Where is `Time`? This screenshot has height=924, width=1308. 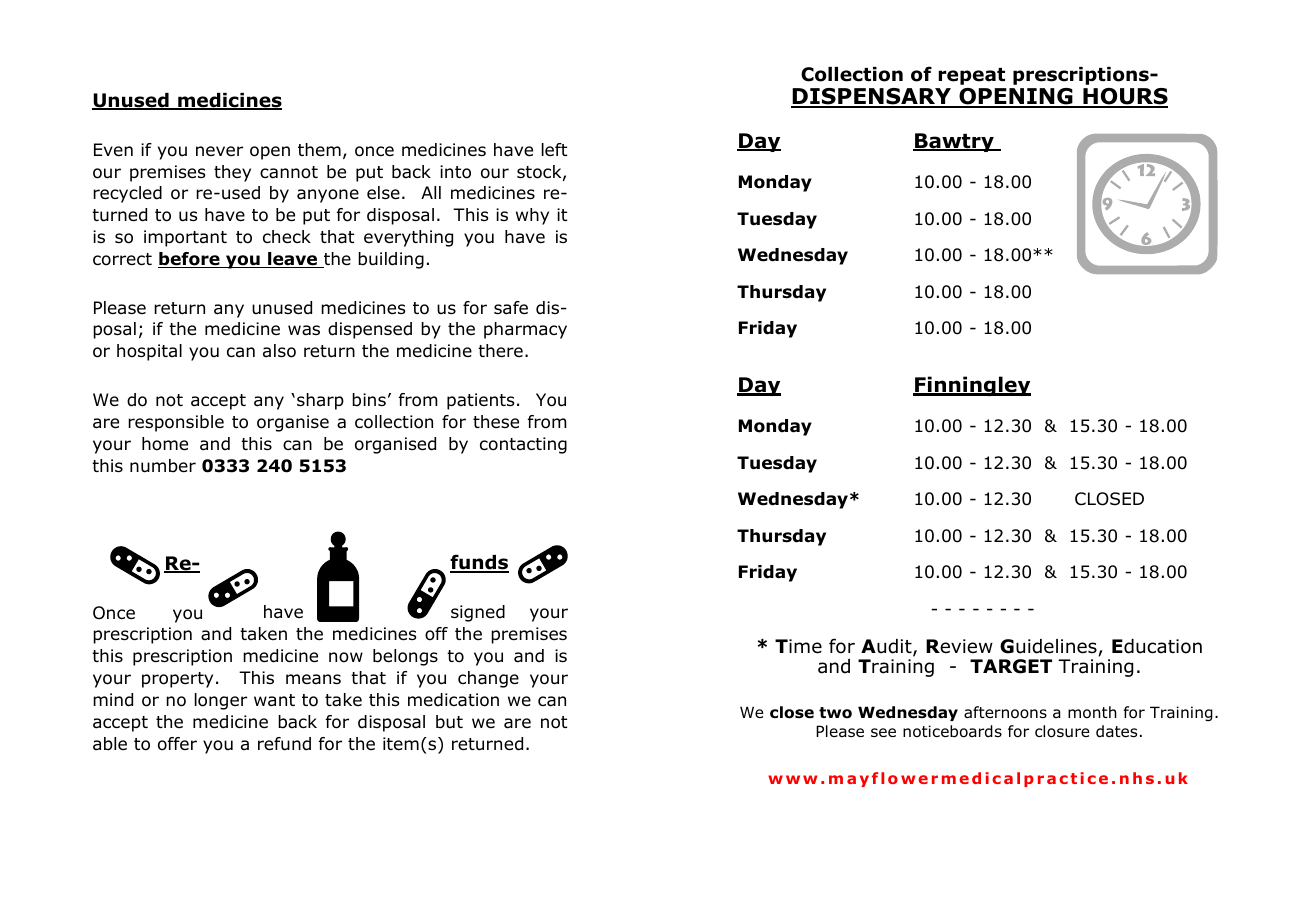
Time is located at coordinates (798, 646).
